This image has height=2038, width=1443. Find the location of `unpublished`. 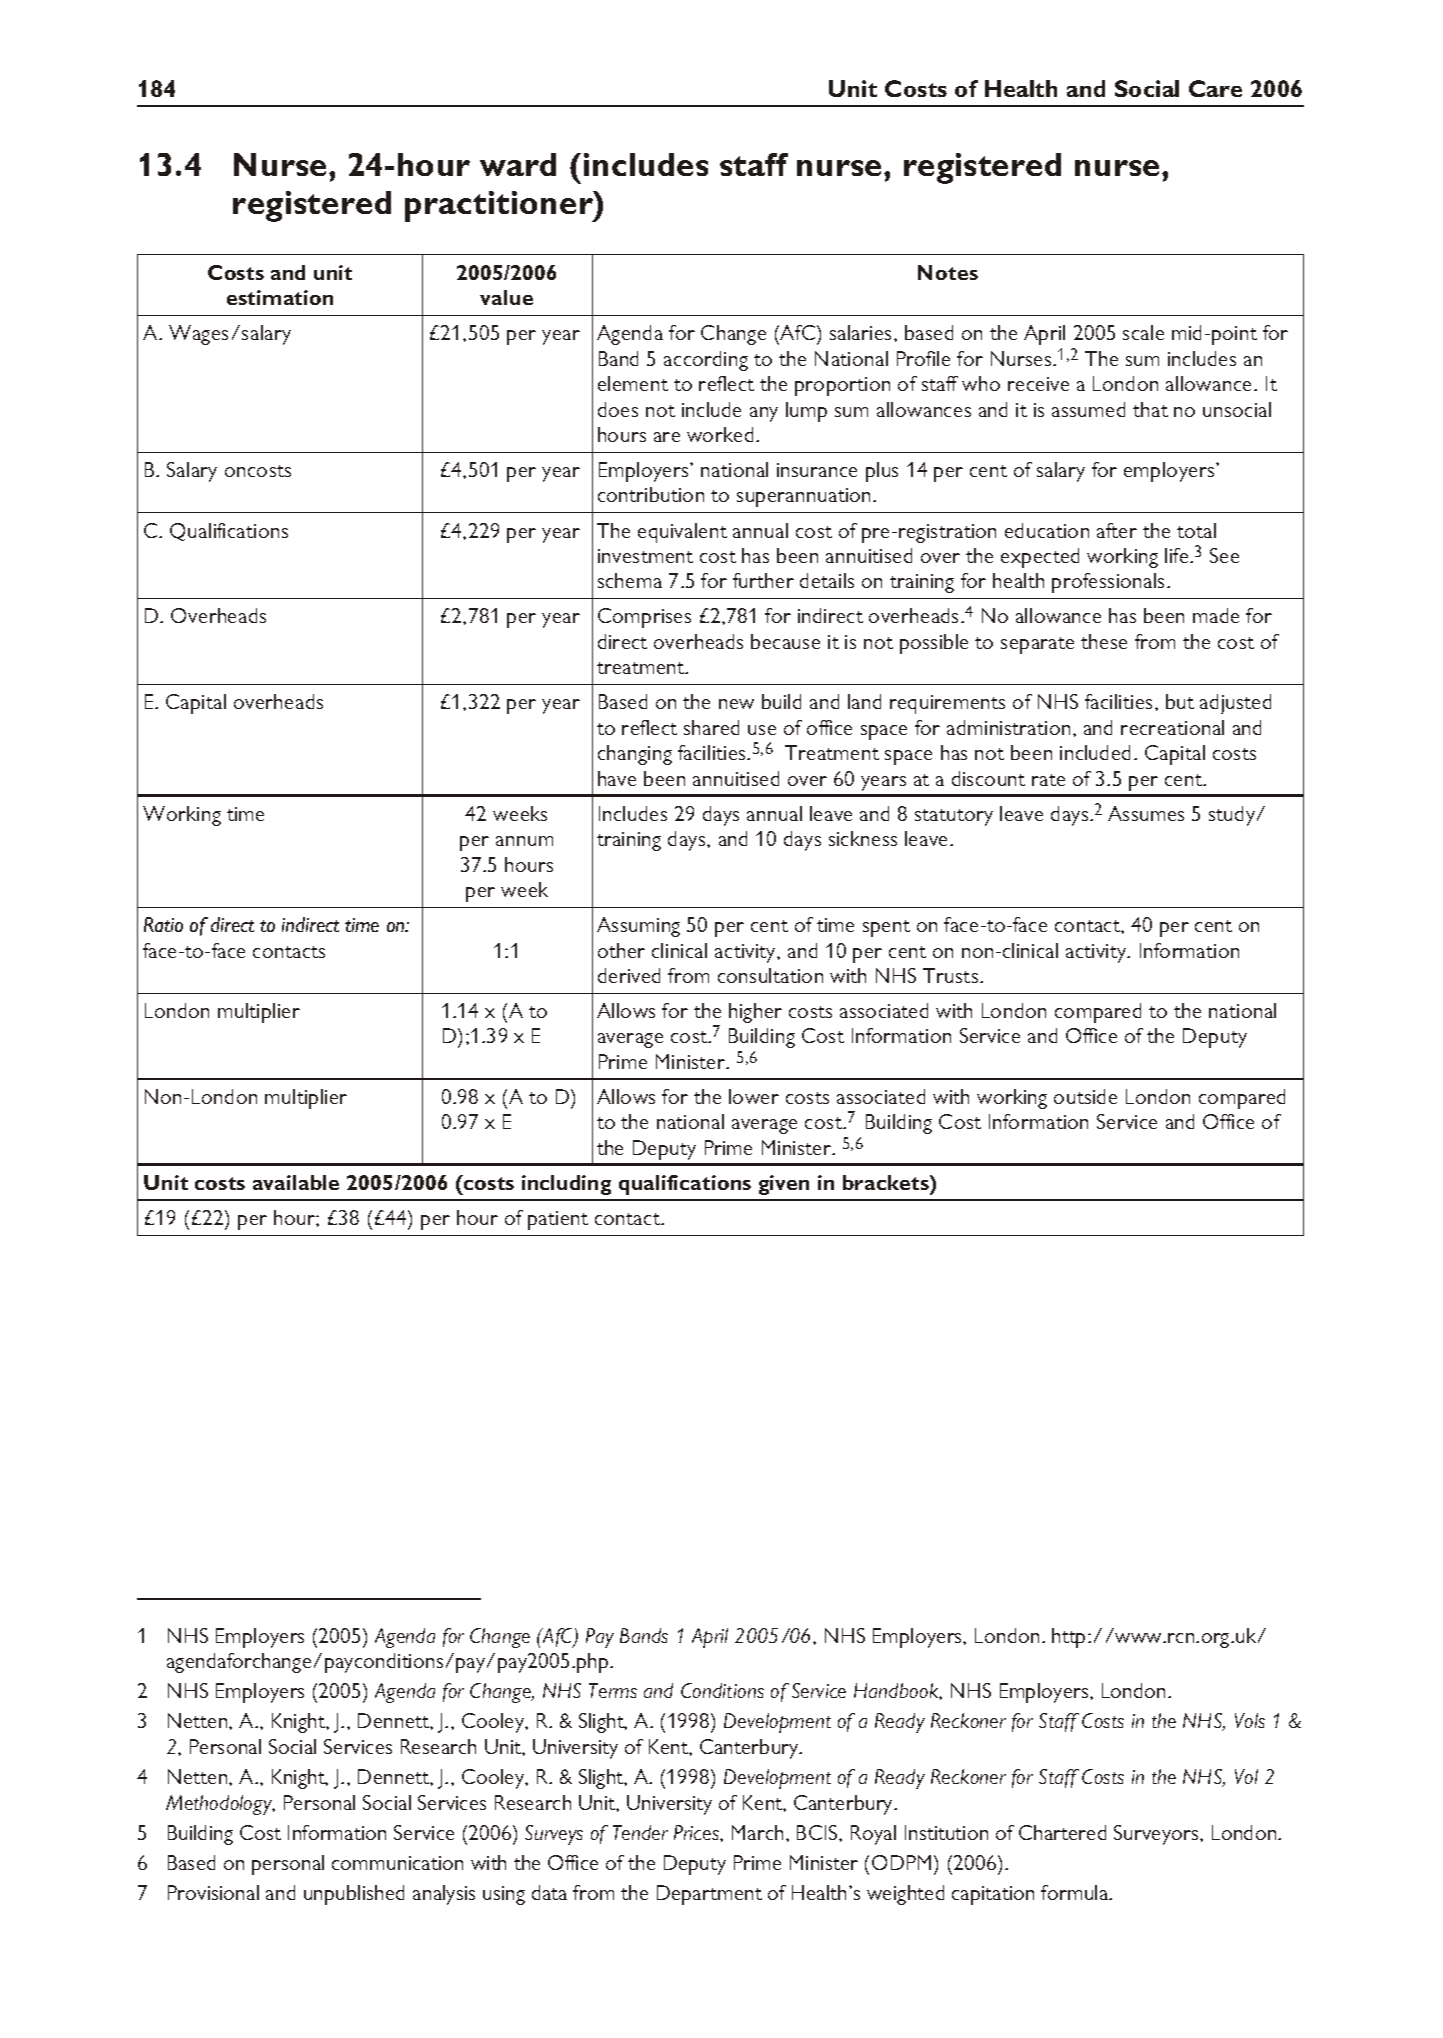

unpublished is located at coordinates (354, 1895).
